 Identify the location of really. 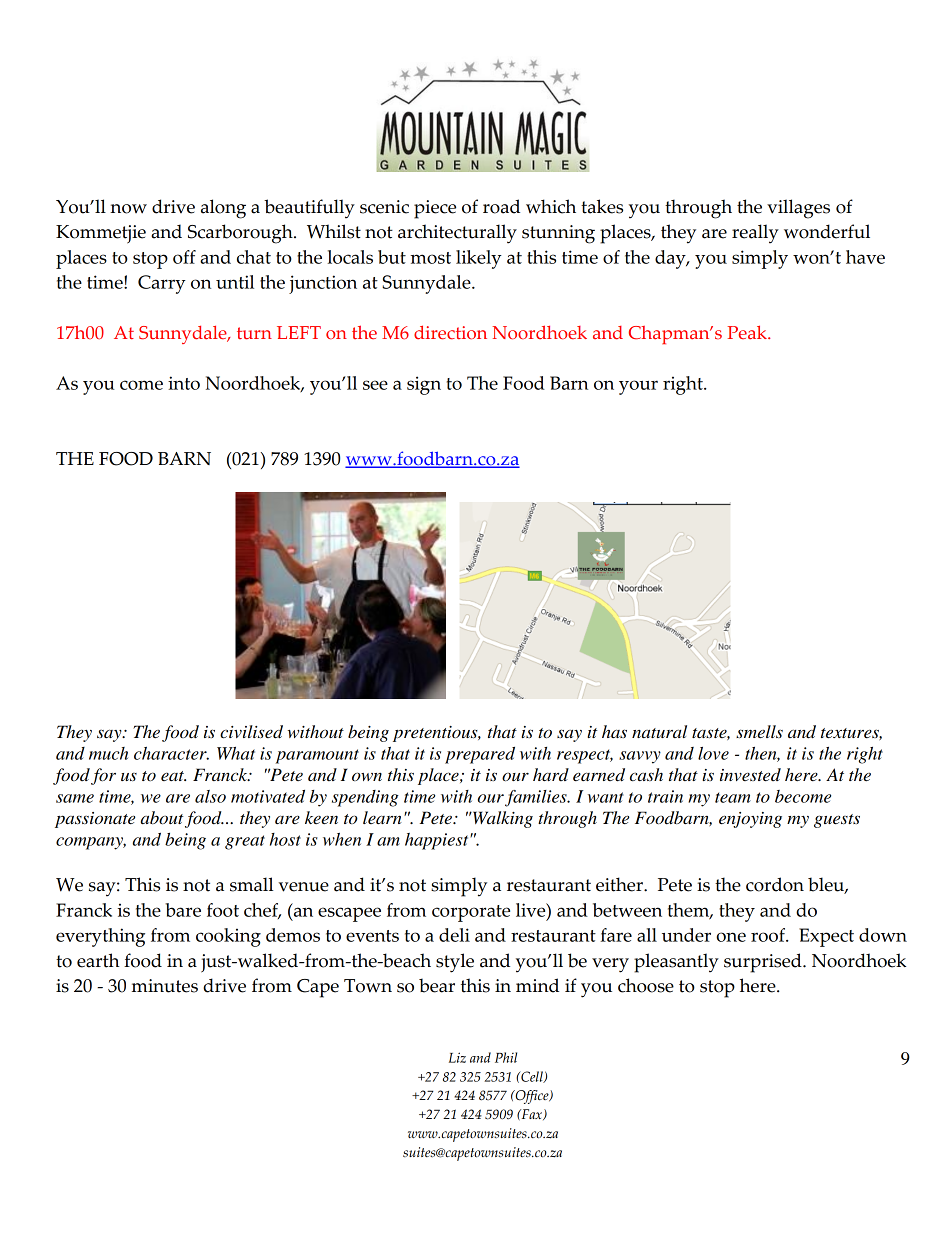
(755, 233).
